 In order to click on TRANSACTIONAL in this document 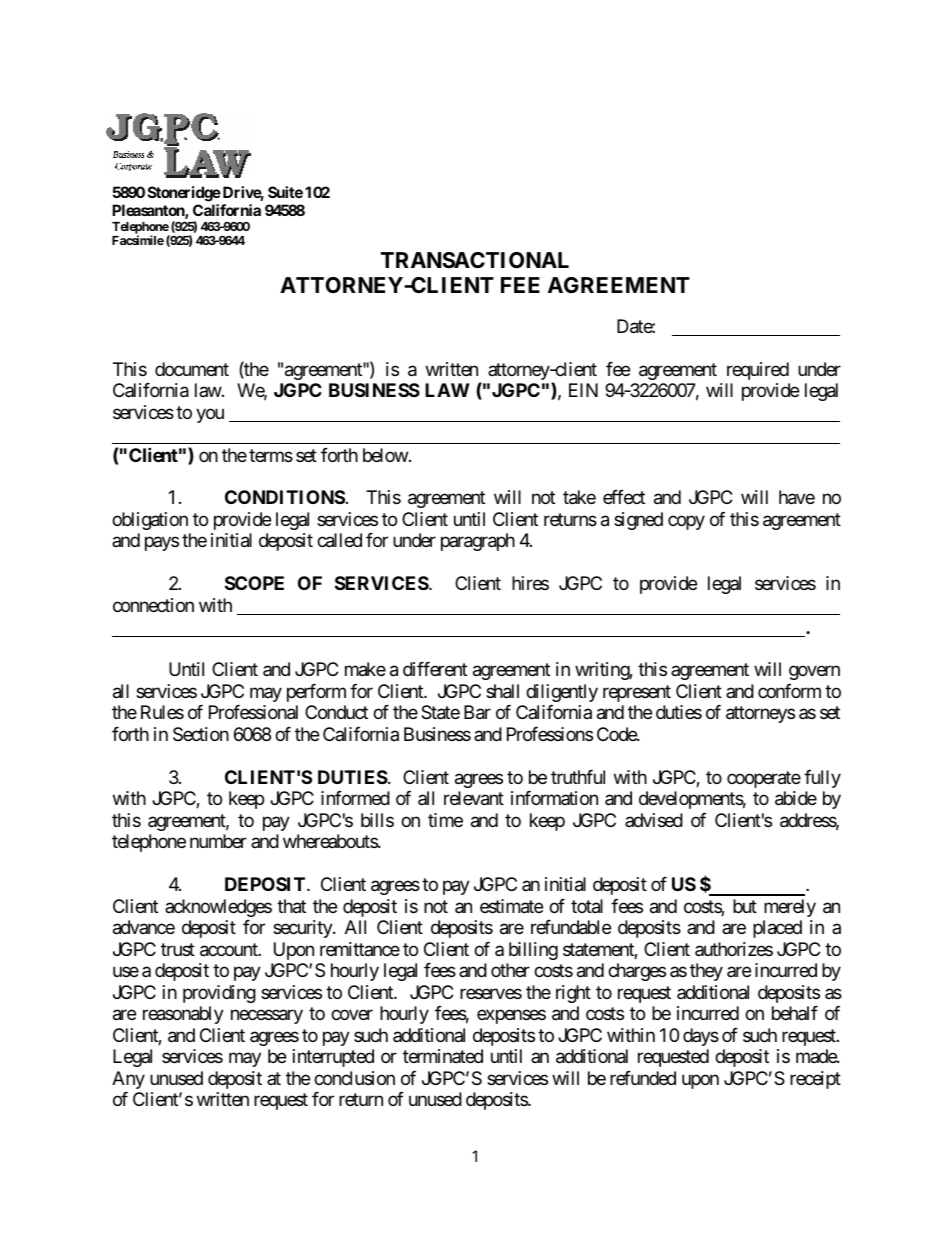, I will do `click(475, 260)`.
